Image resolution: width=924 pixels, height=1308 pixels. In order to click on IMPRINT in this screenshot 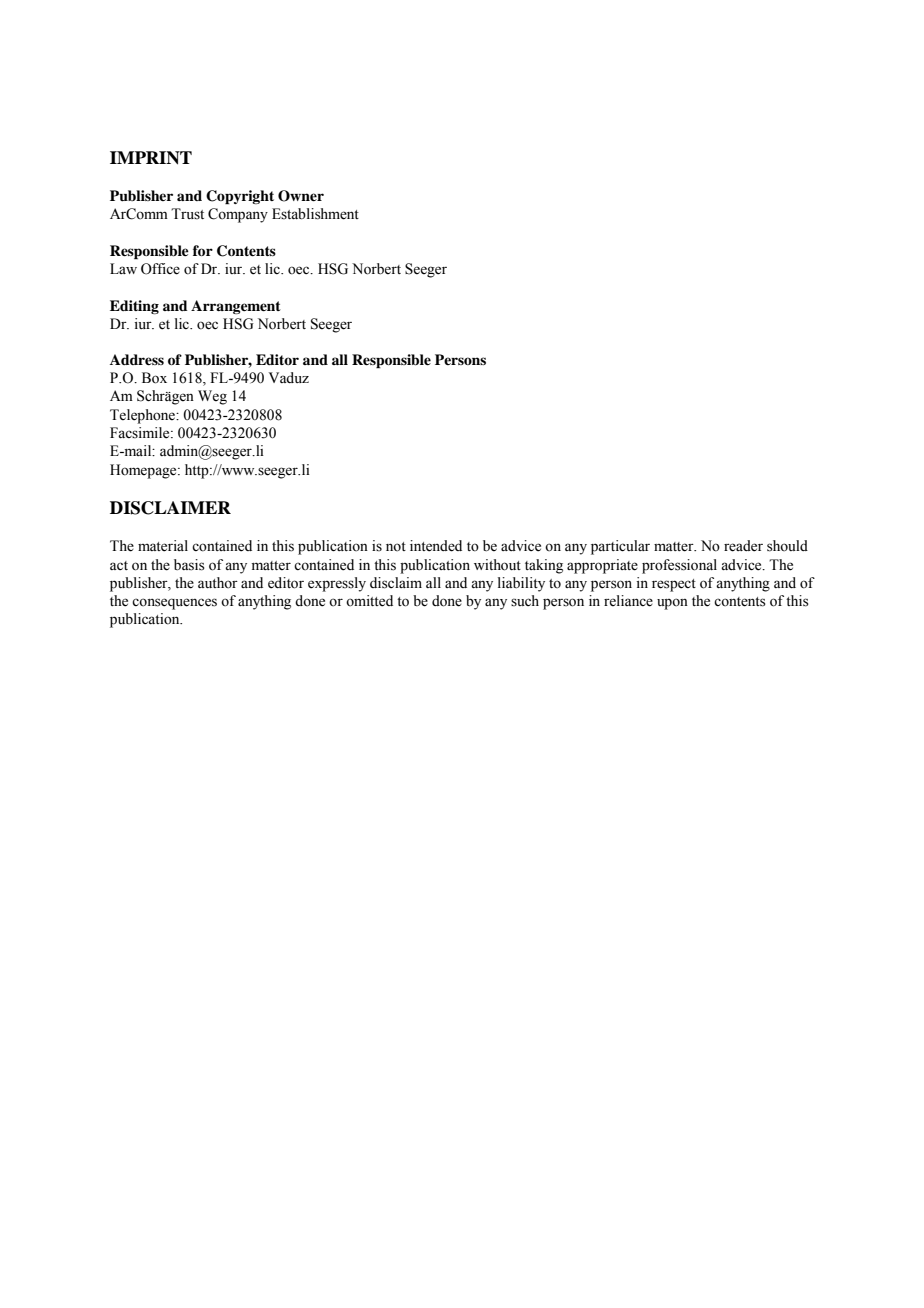, I will do `click(151, 158)`.
